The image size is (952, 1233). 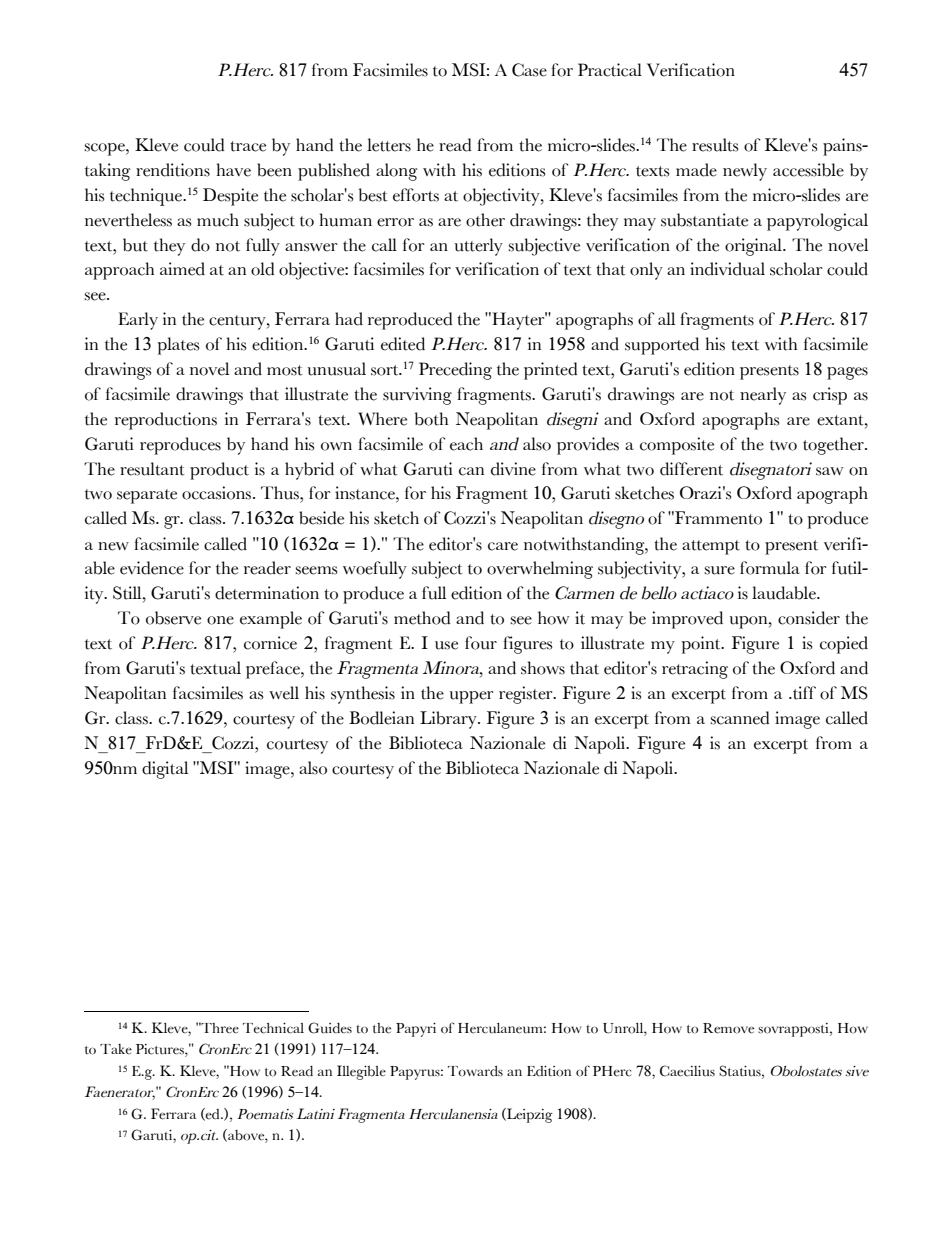 What do you see at coordinates (715, 145) in the screenshot?
I see `results` at bounding box center [715, 145].
